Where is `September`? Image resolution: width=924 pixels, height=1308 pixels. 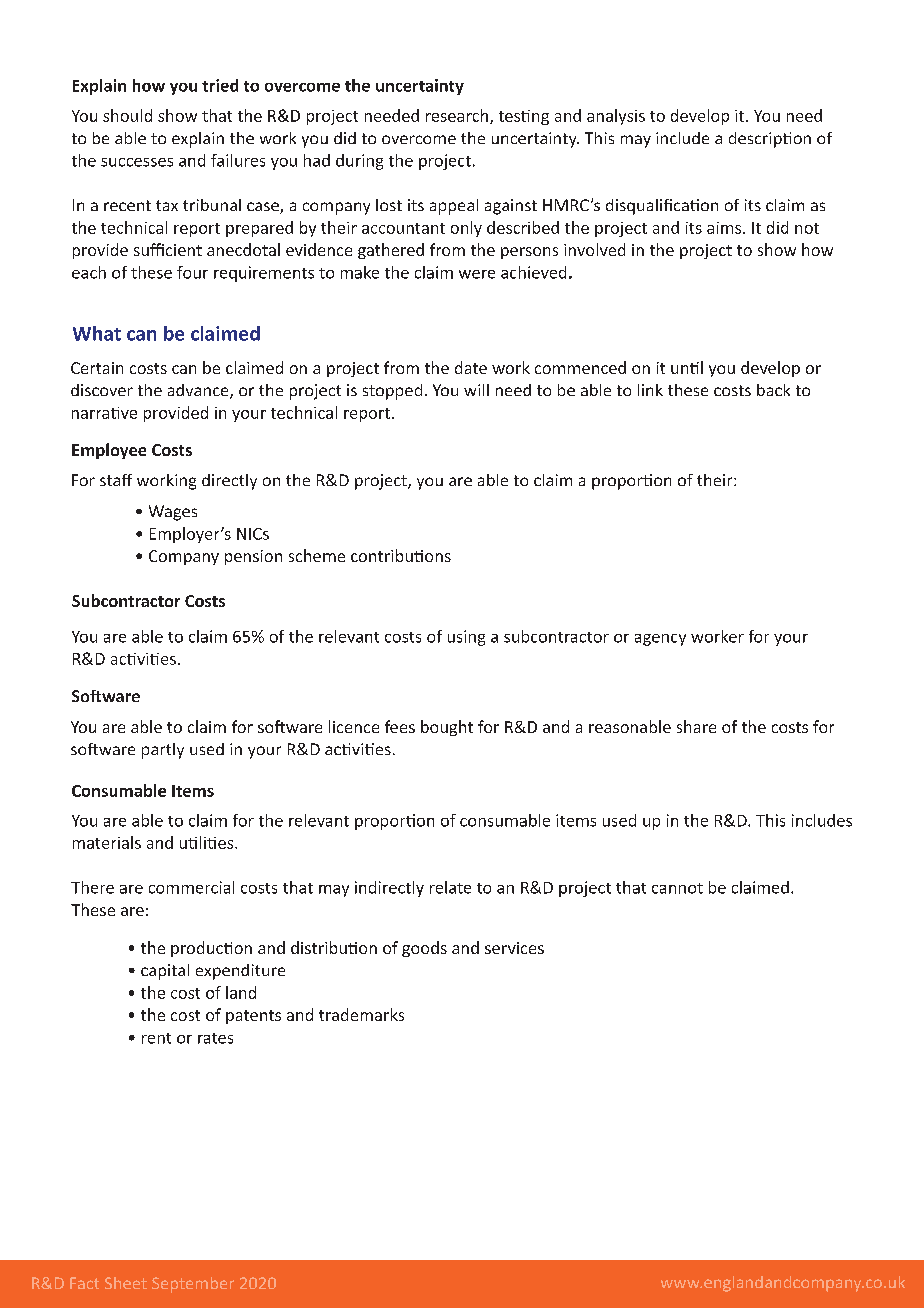
September is located at coordinates (193, 1285).
